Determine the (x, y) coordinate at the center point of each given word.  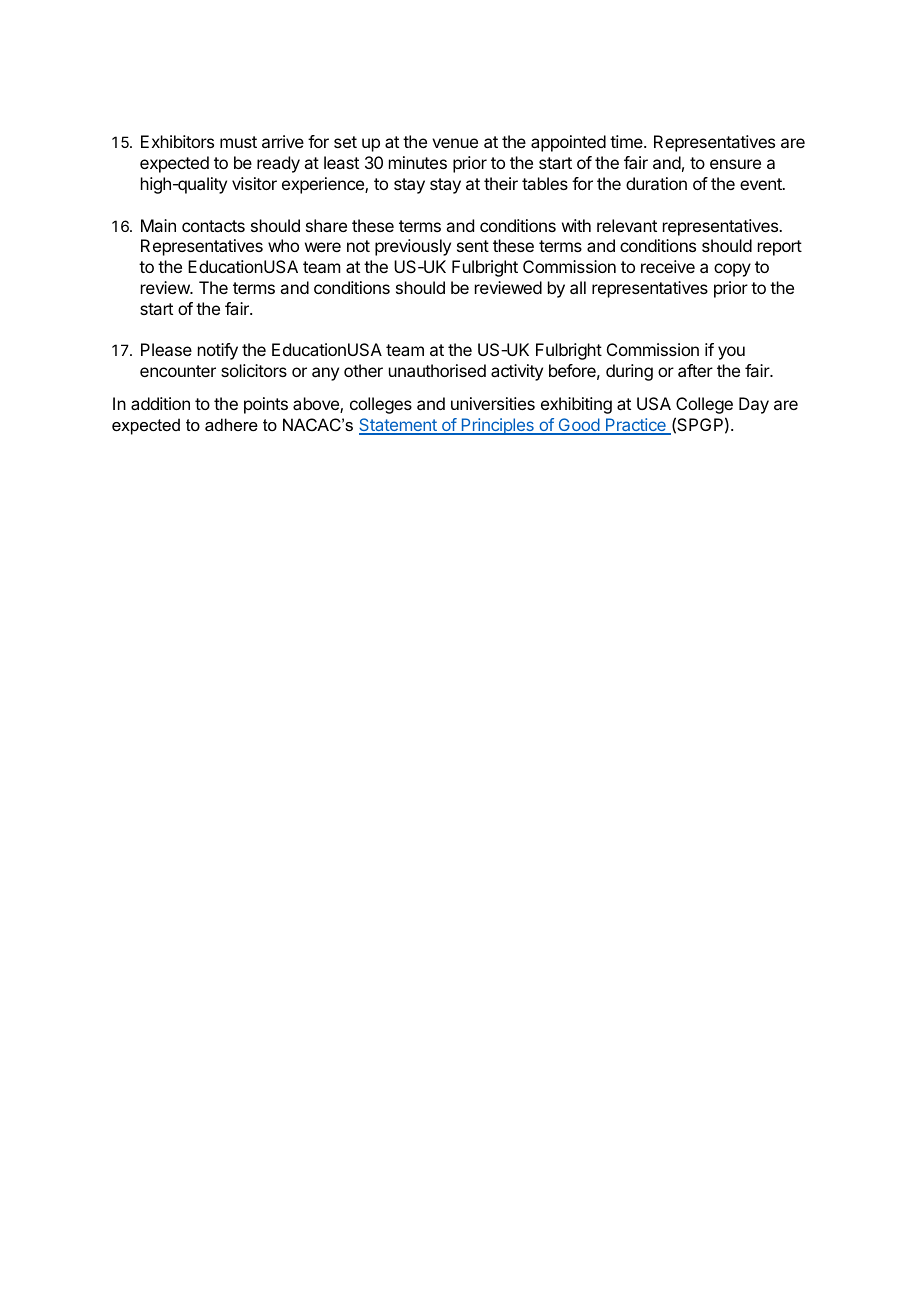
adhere (231, 424)
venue (455, 143)
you (731, 353)
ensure (735, 164)
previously (413, 247)
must (238, 142)
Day (754, 405)
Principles (497, 426)
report (780, 248)
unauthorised (437, 370)
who (283, 245)
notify (218, 351)
